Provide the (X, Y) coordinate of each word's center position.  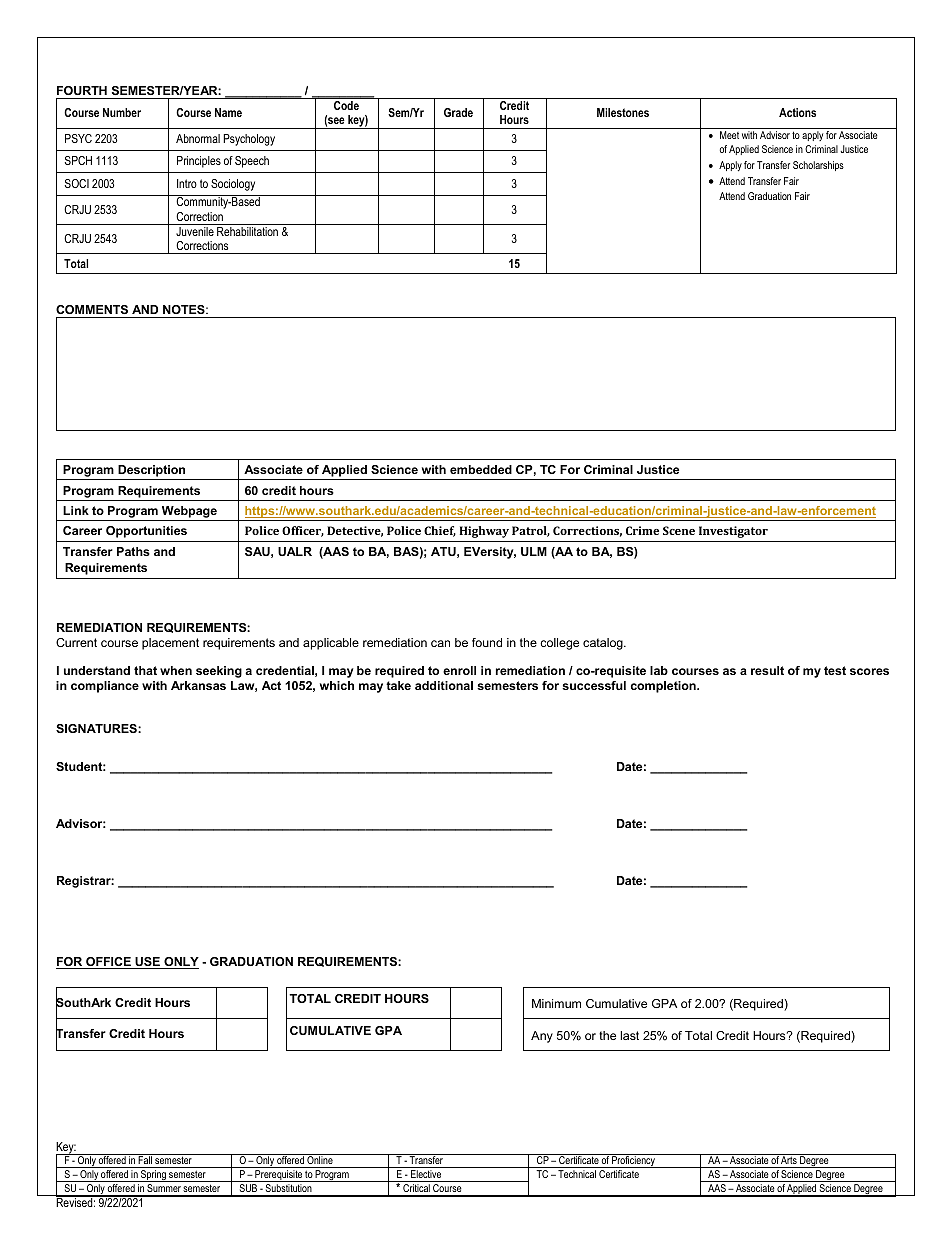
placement (170, 644)
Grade (458, 112)
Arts (789, 1162)
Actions (797, 112)
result (767, 670)
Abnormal (198, 138)
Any (542, 1037)
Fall (145, 1162)
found (487, 642)
